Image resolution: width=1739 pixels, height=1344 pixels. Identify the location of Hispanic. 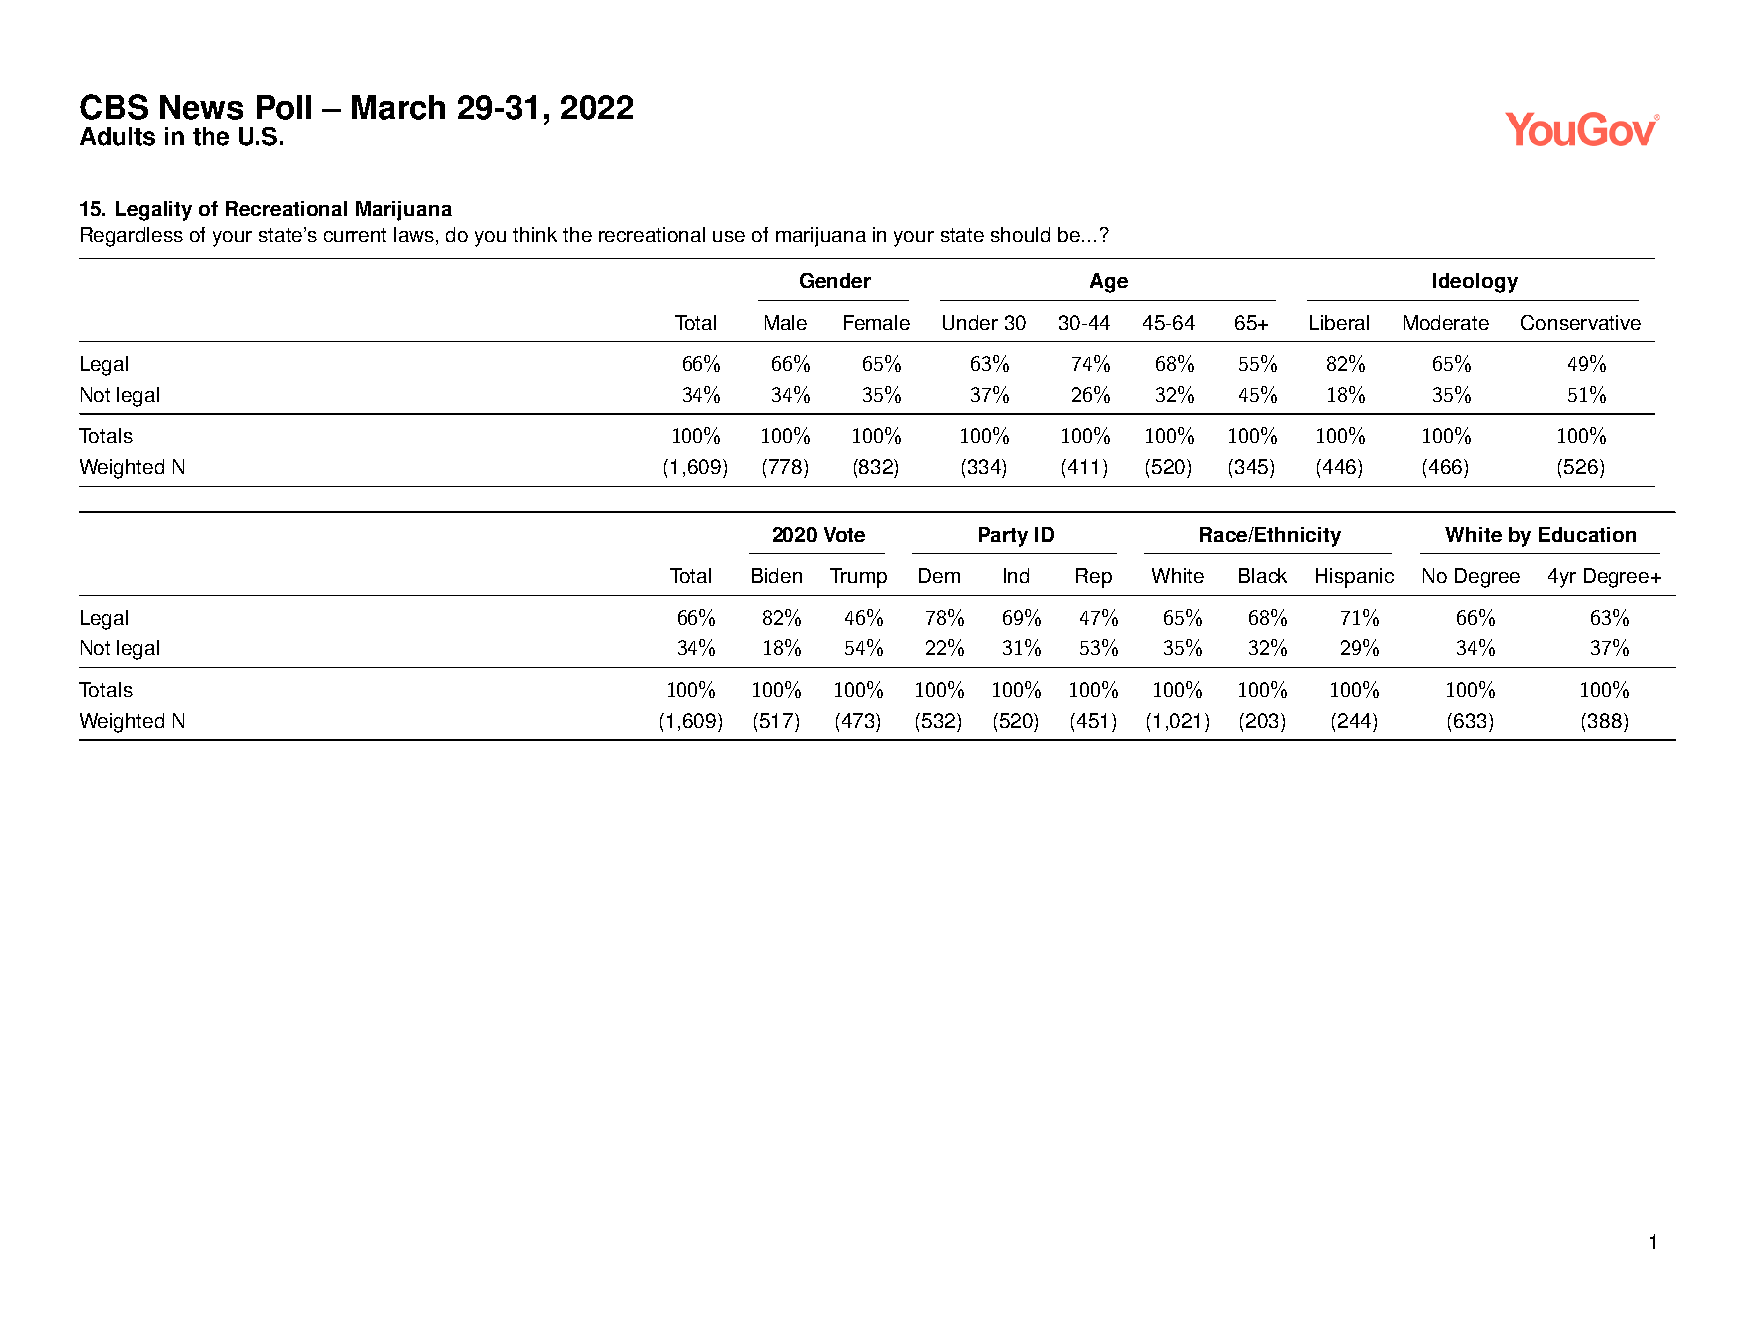
(1355, 578).
